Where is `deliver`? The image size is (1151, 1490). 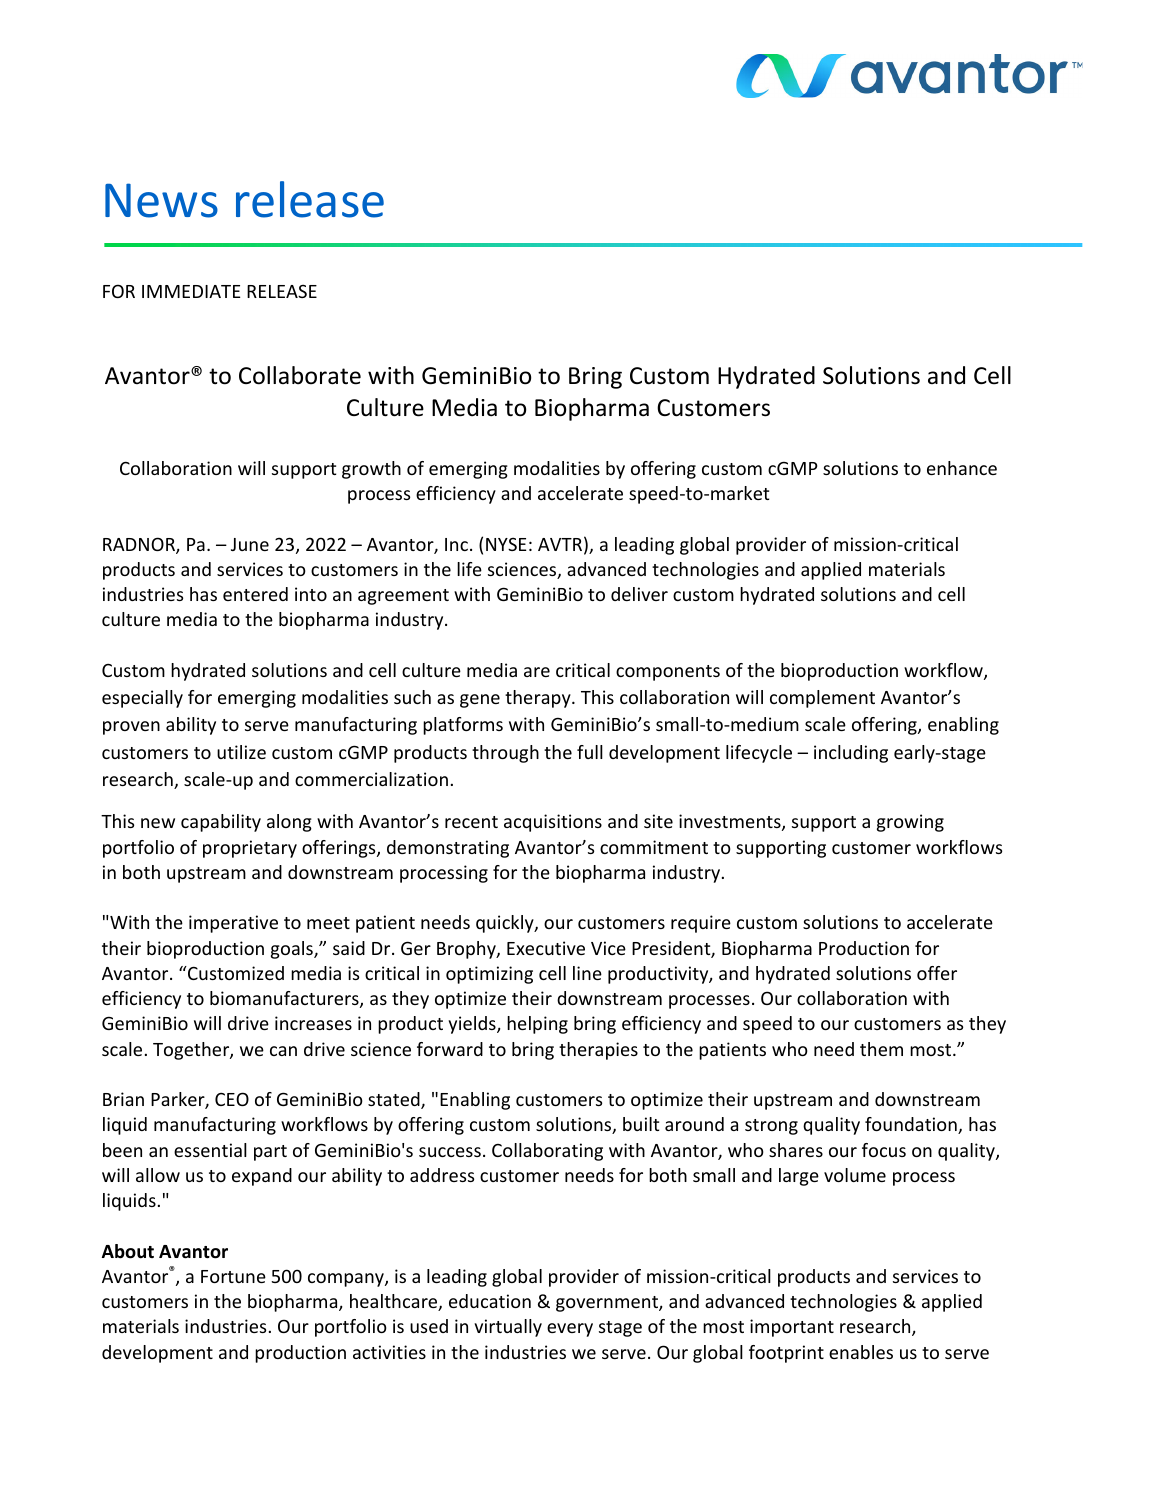
deliver is located at coordinates (639, 594).
